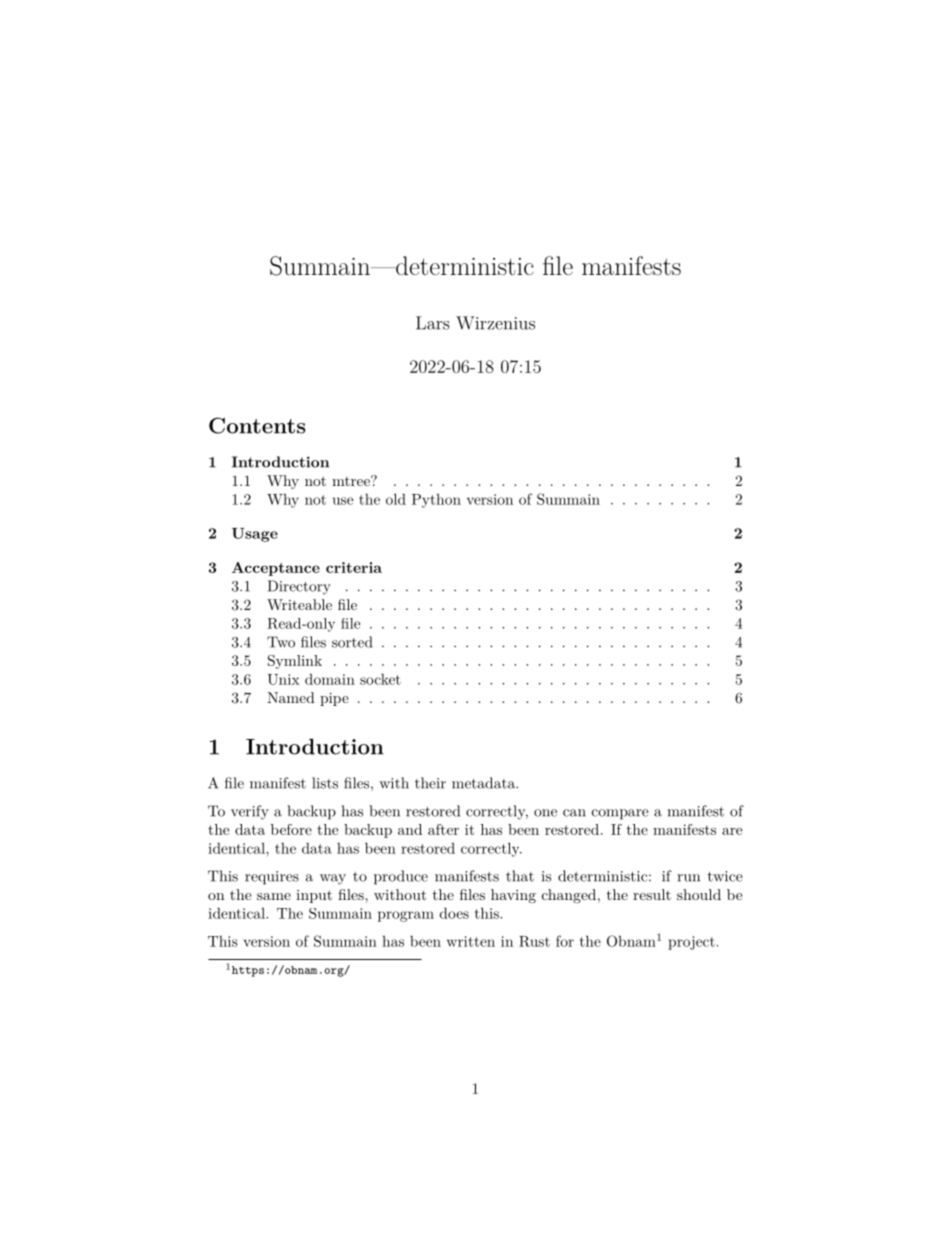  What do you see at coordinates (354, 567) in the document?
I see `criteria` at bounding box center [354, 567].
